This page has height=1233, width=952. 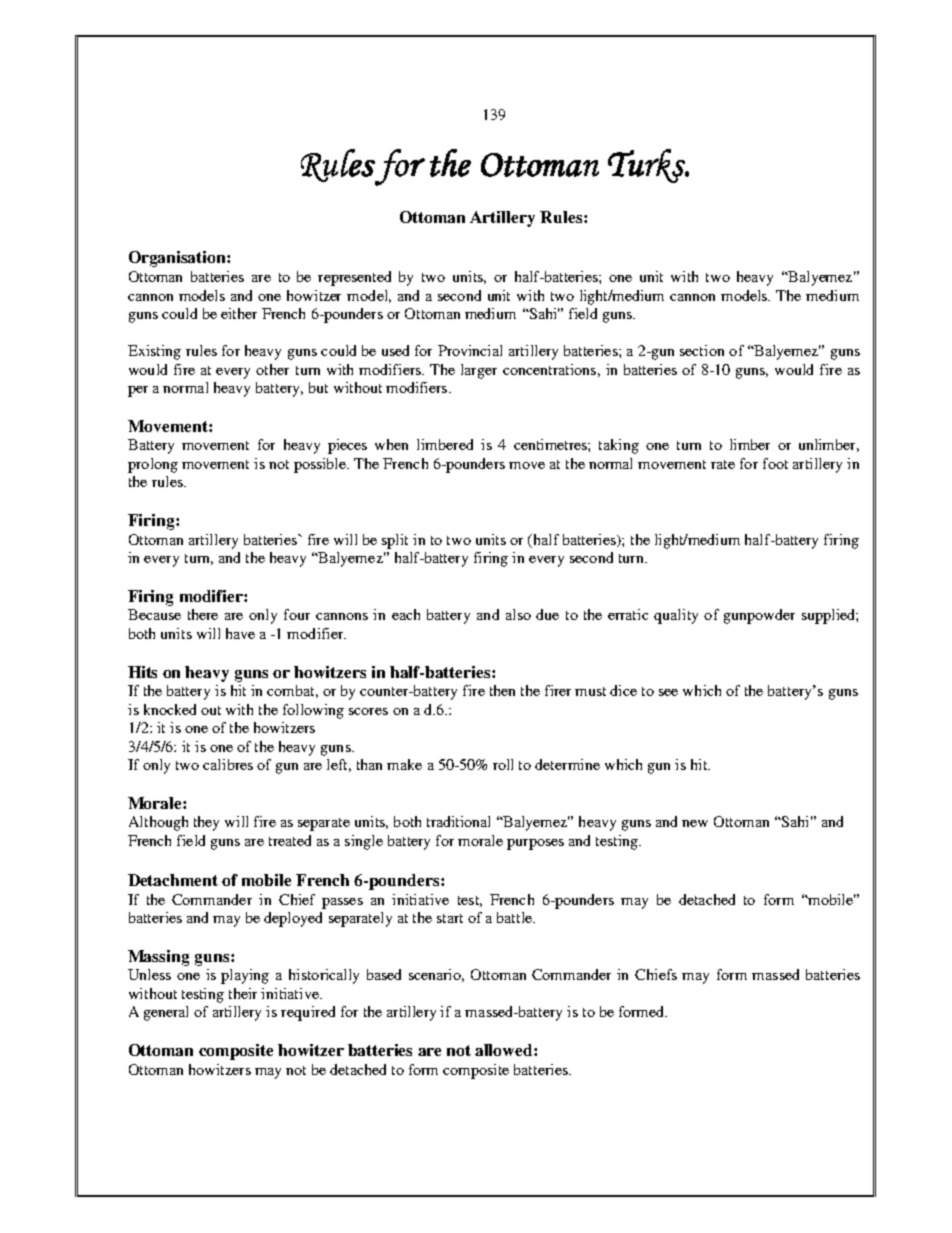 I want to click on Provincial, so click(x=470, y=350).
